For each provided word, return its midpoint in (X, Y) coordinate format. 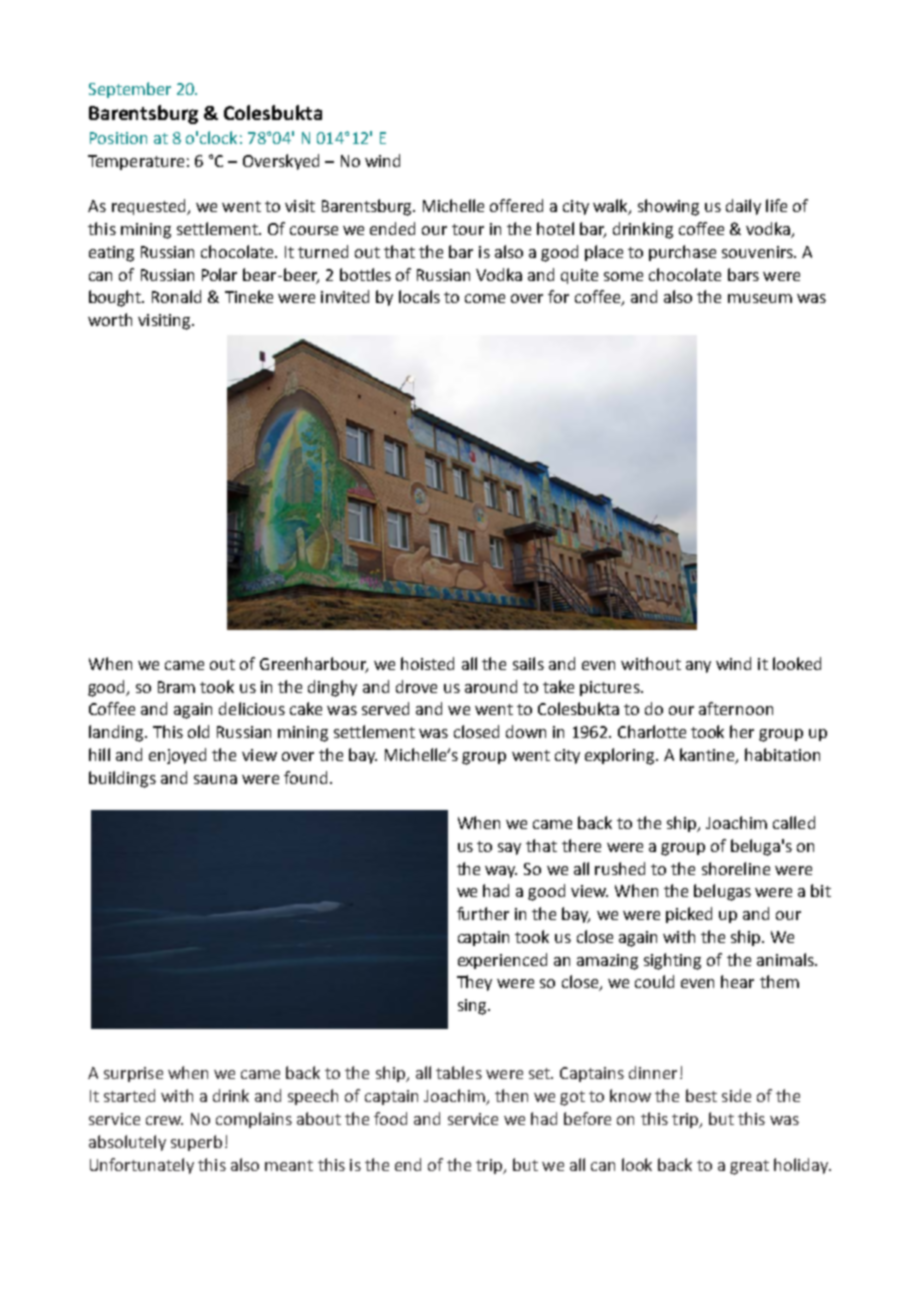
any (698, 667)
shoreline (736, 868)
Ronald (176, 296)
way (501, 872)
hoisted (427, 663)
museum (760, 298)
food (390, 1118)
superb (196, 1143)
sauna (215, 779)
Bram (176, 687)
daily (743, 207)
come (485, 298)
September (130, 90)
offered (516, 205)
